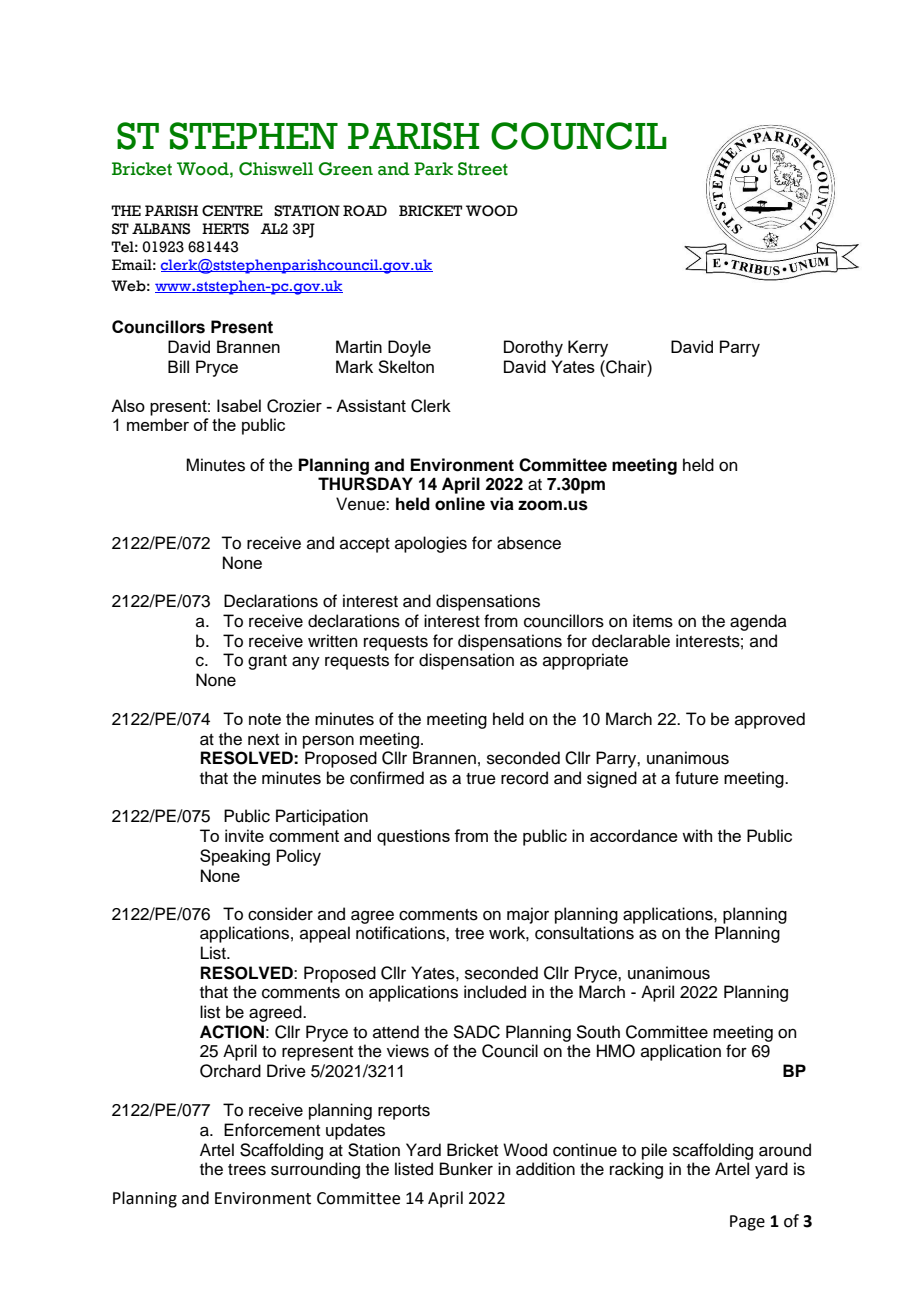 The width and height of the document is (924, 1308). I want to click on CENTRE, so click(232, 211).
